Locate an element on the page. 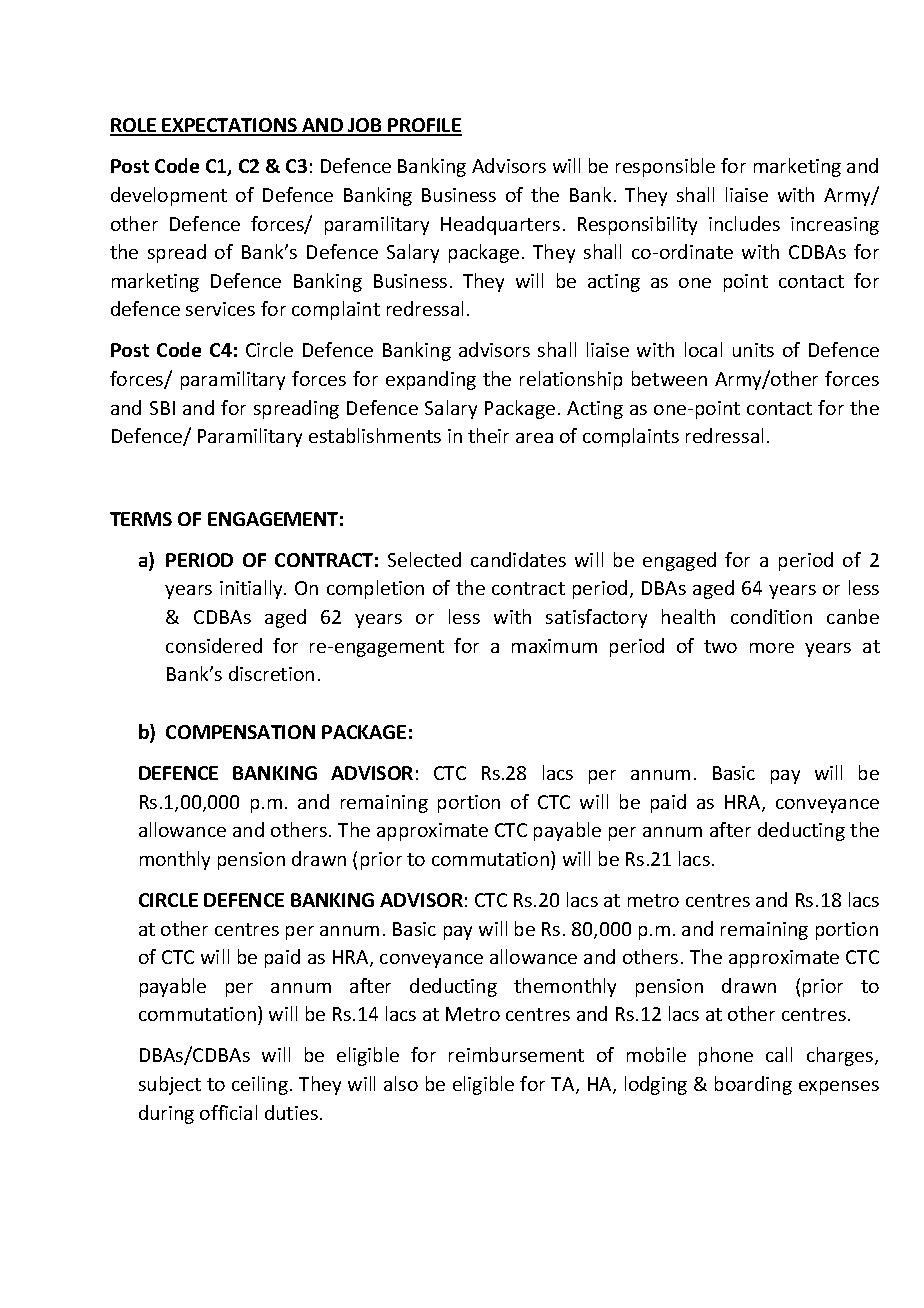  boarding is located at coordinates (753, 1085).
